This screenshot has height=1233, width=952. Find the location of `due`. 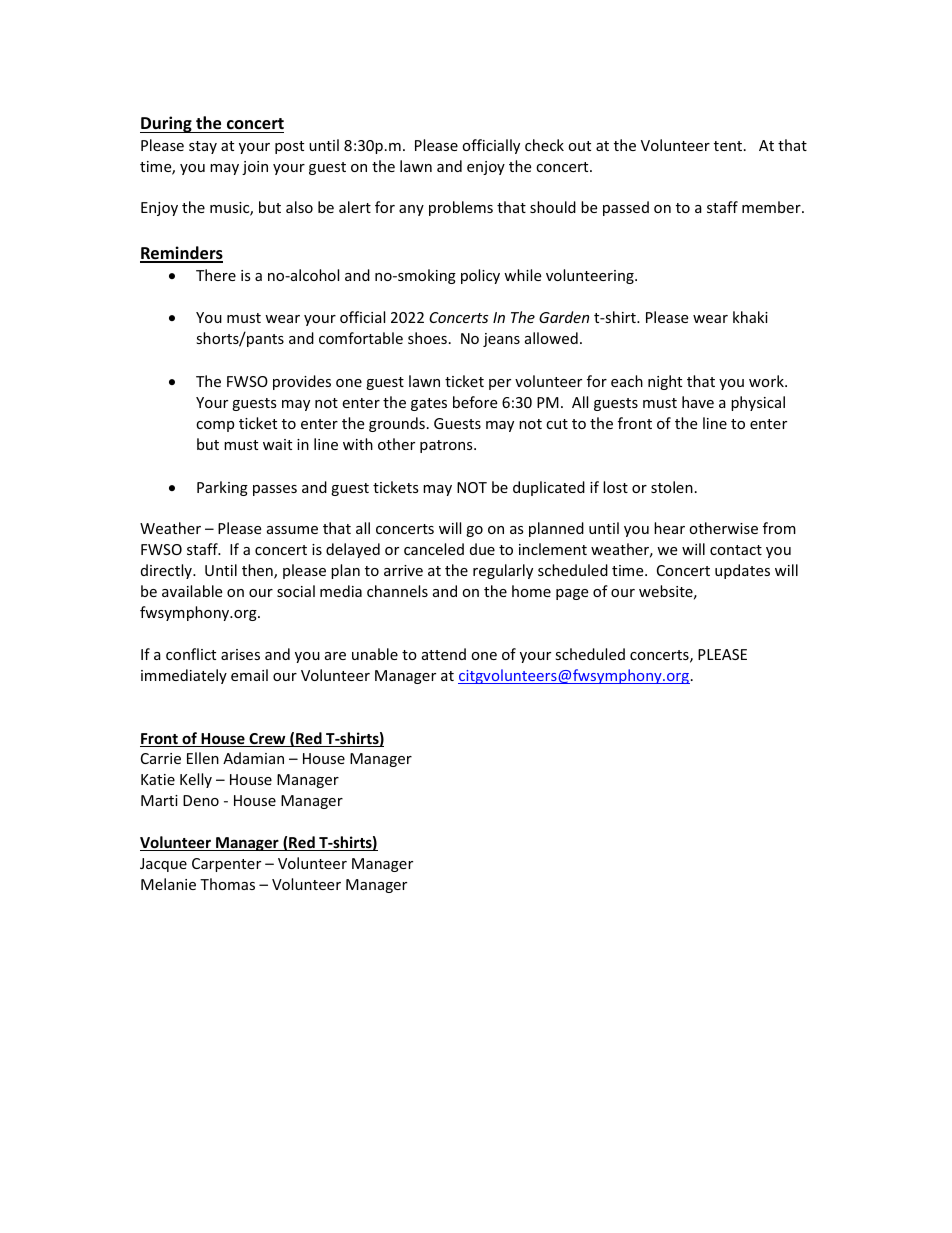

due is located at coordinates (482, 549).
